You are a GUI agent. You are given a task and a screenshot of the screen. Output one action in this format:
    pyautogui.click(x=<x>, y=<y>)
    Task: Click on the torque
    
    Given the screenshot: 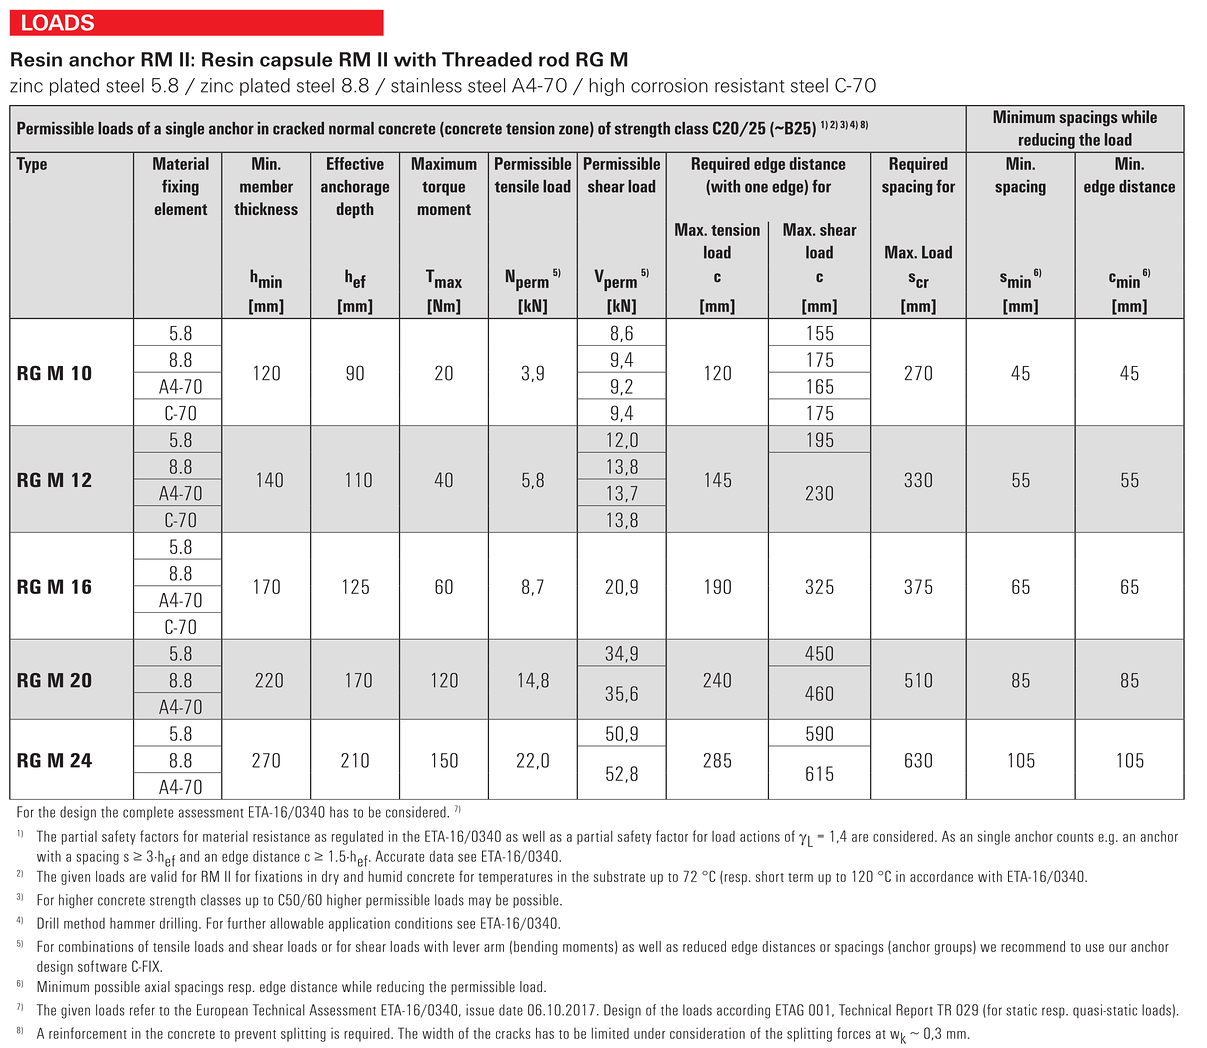 What is the action you would take?
    pyautogui.click(x=443, y=188)
